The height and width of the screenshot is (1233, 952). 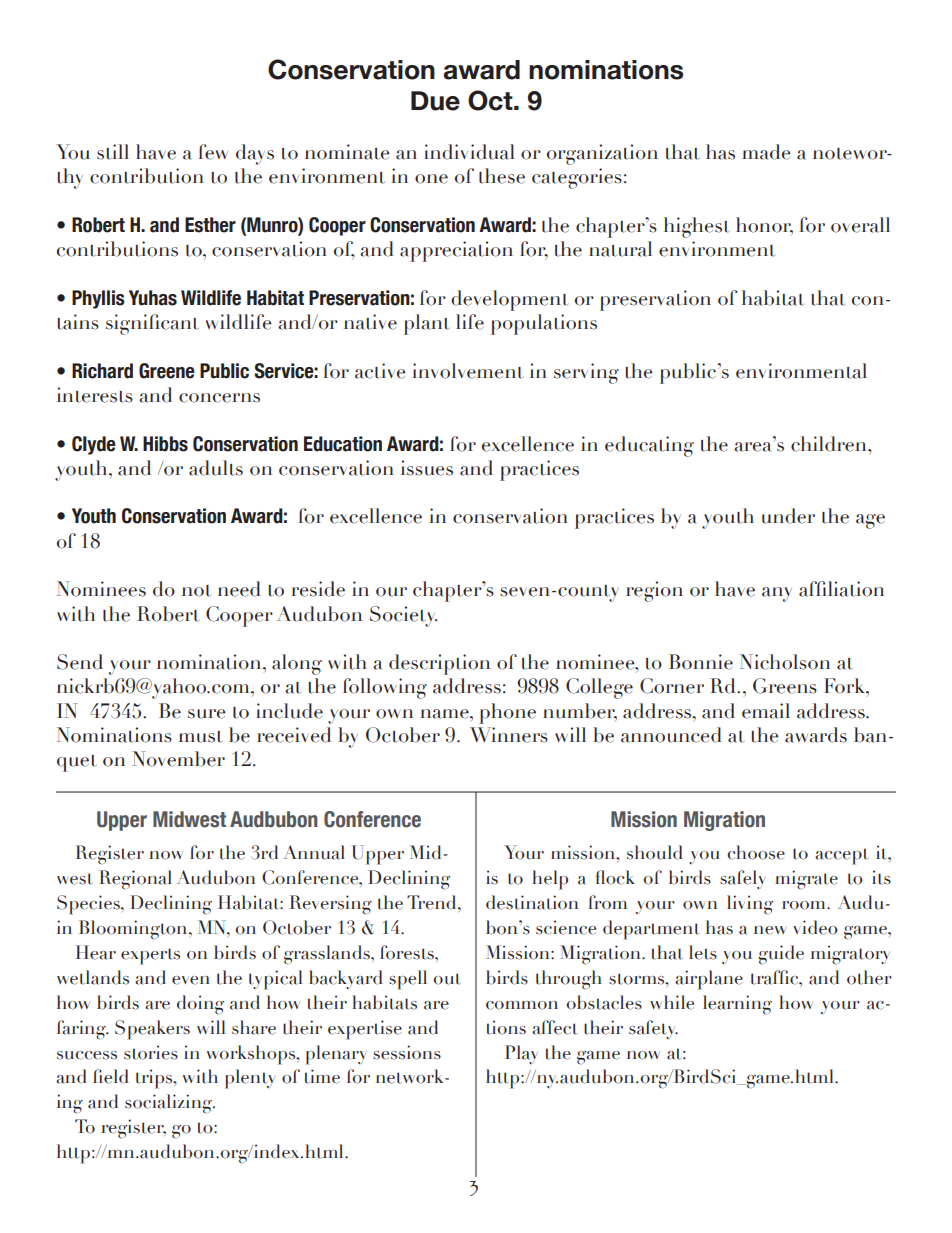 What do you see at coordinates (521, 1055) in the screenshot?
I see `Play` at bounding box center [521, 1055].
